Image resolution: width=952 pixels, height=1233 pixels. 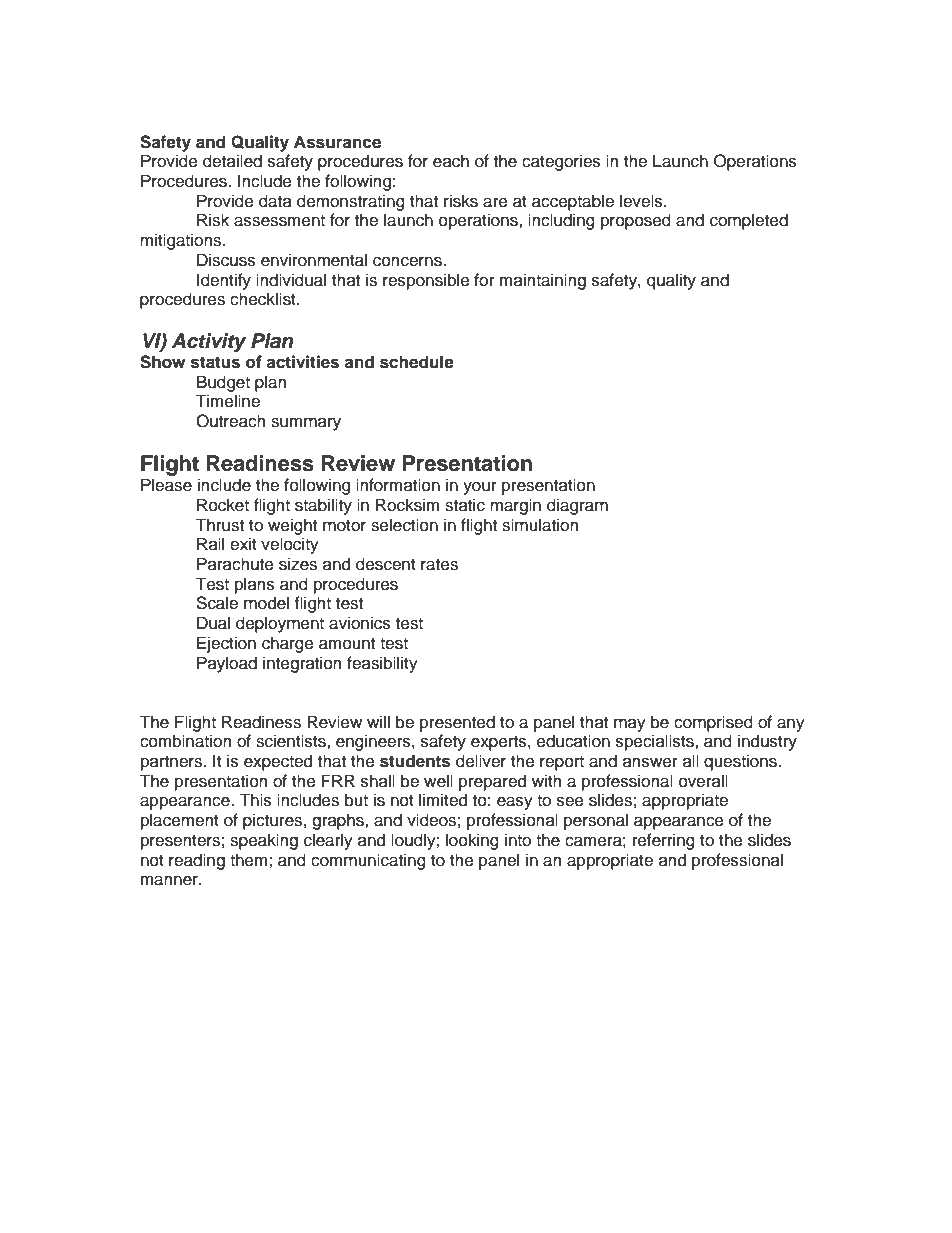 What do you see at coordinates (642, 201) in the image?
I see `levels` at bounding box center [642, 201].
